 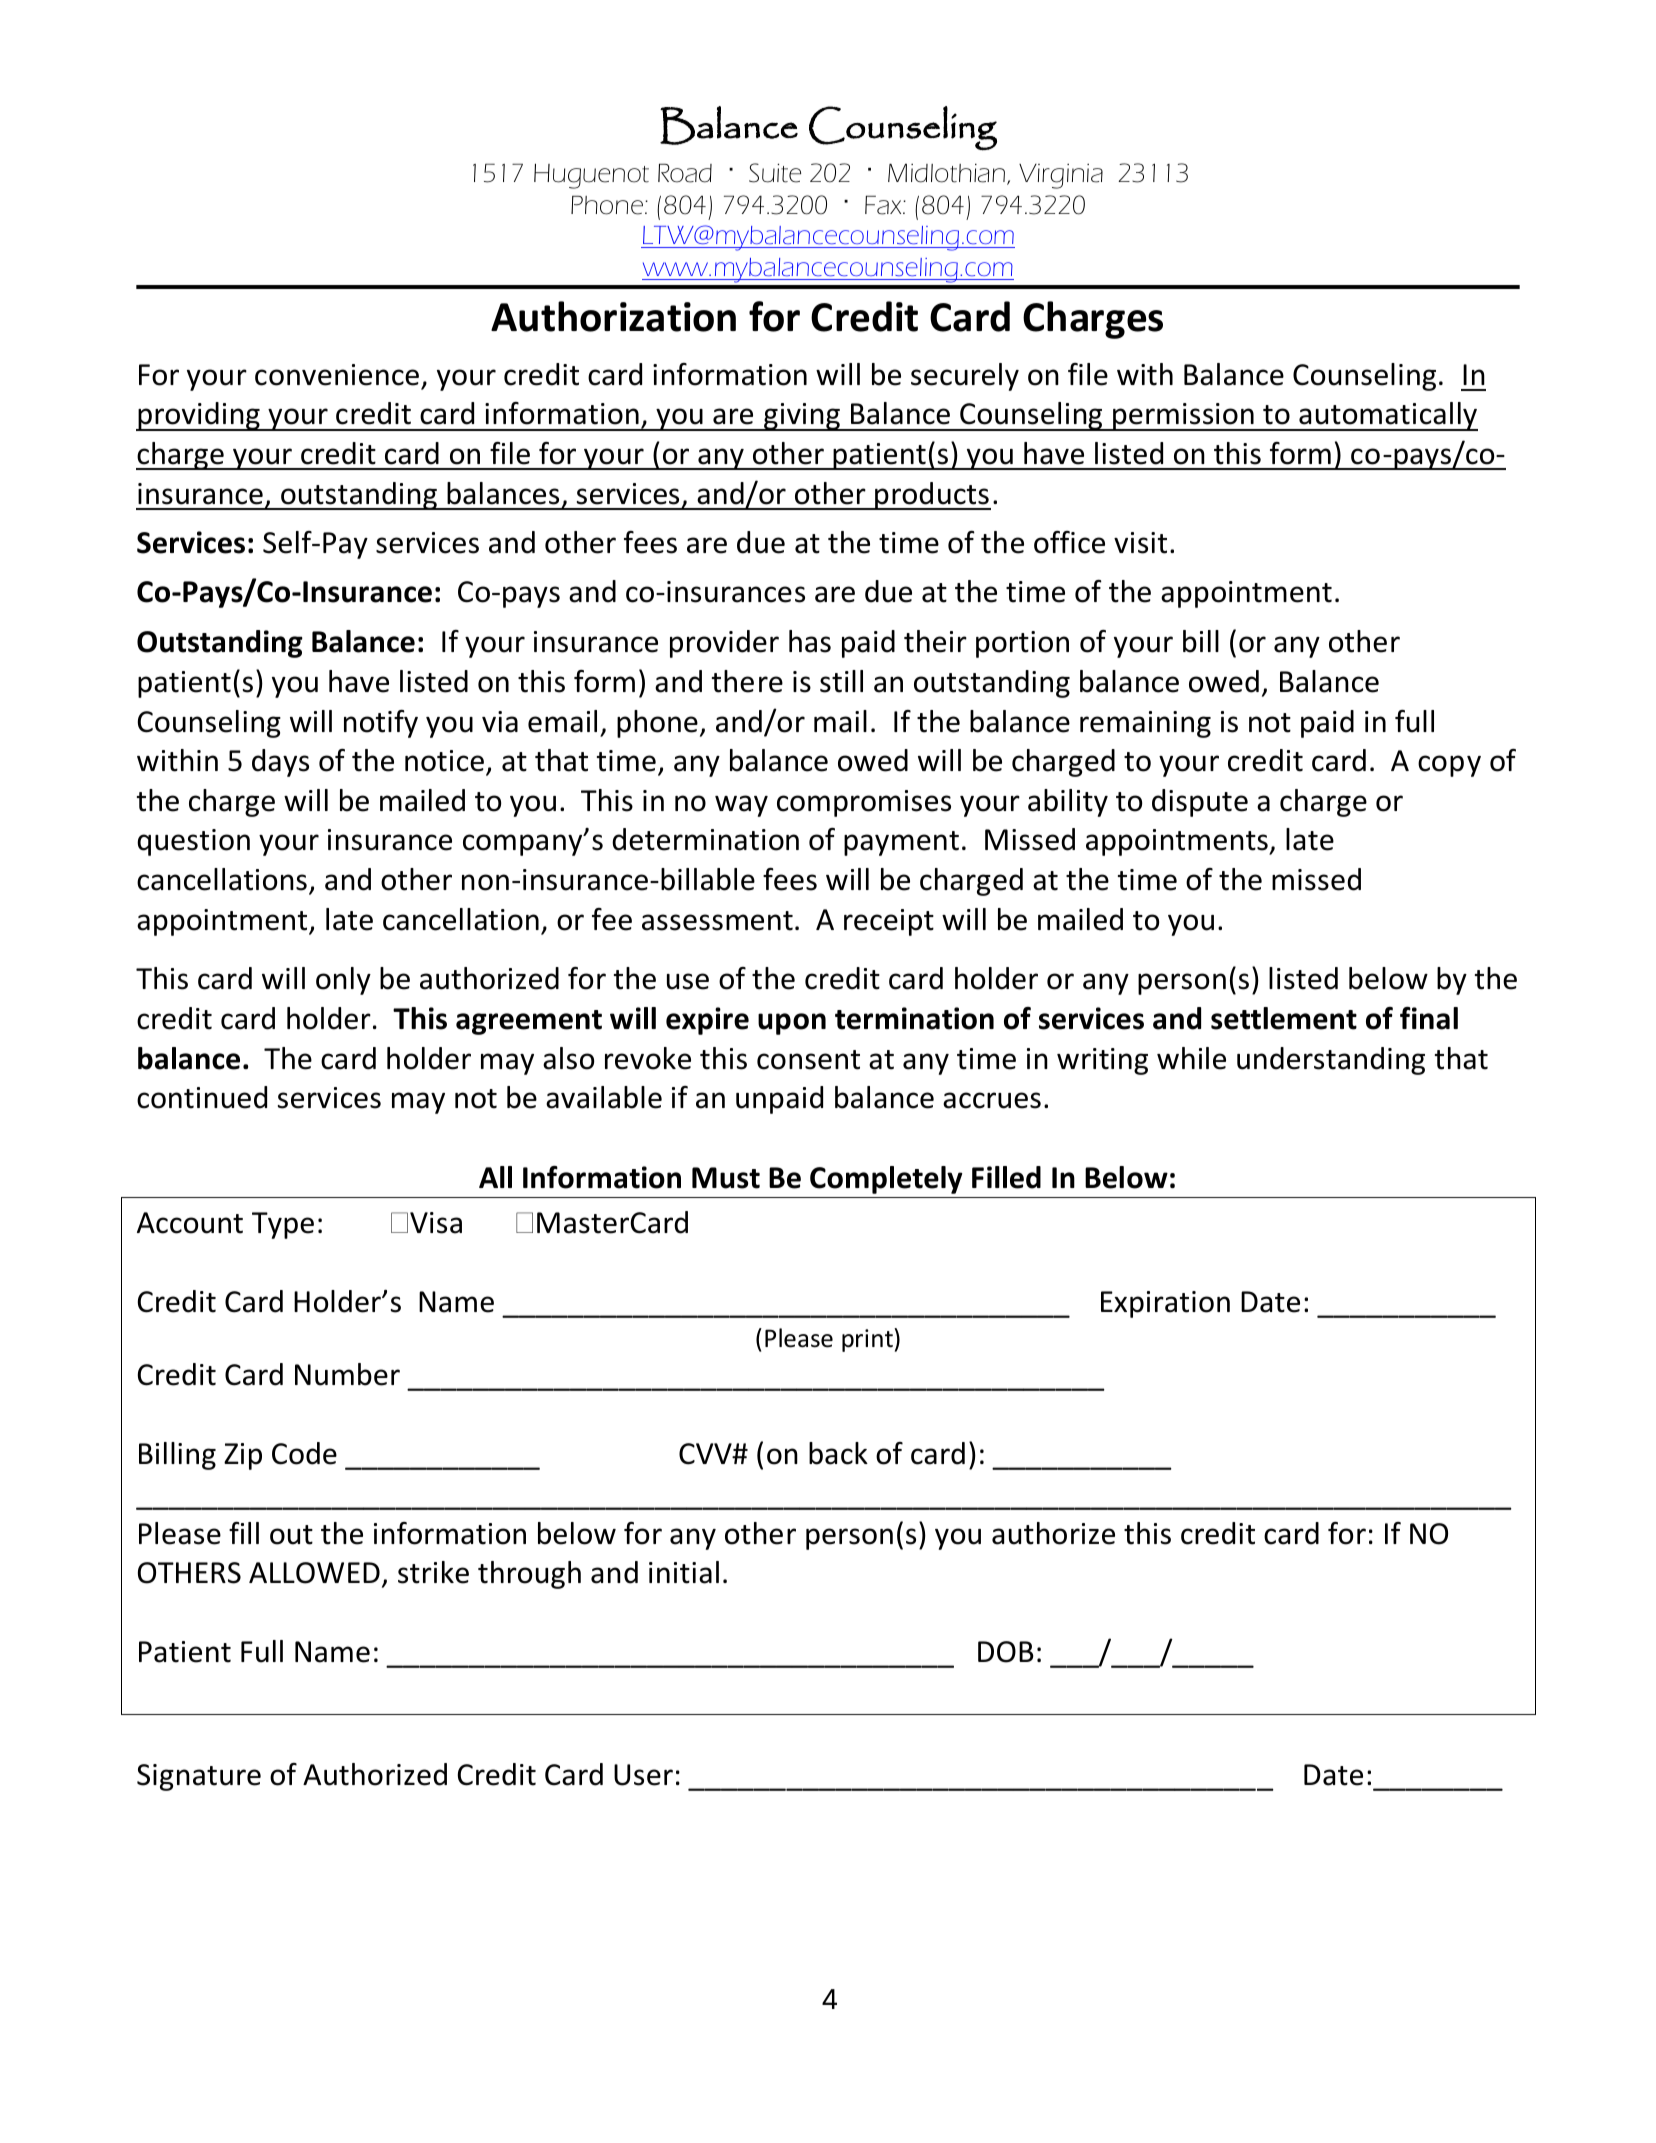 I want to click on Fax, so click(x=884, y=205).
